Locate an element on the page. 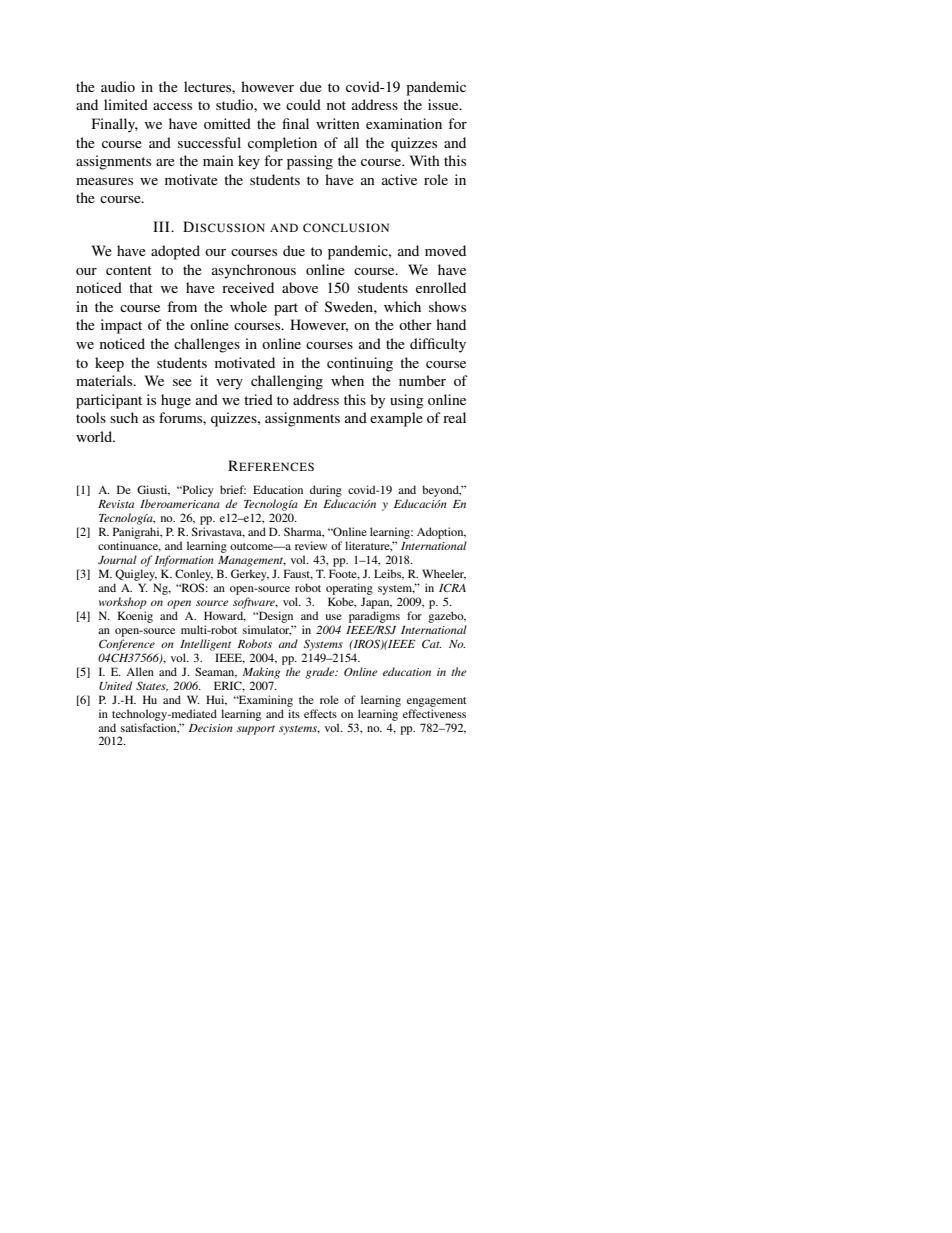  Management is located at coordinates (252, 561).
